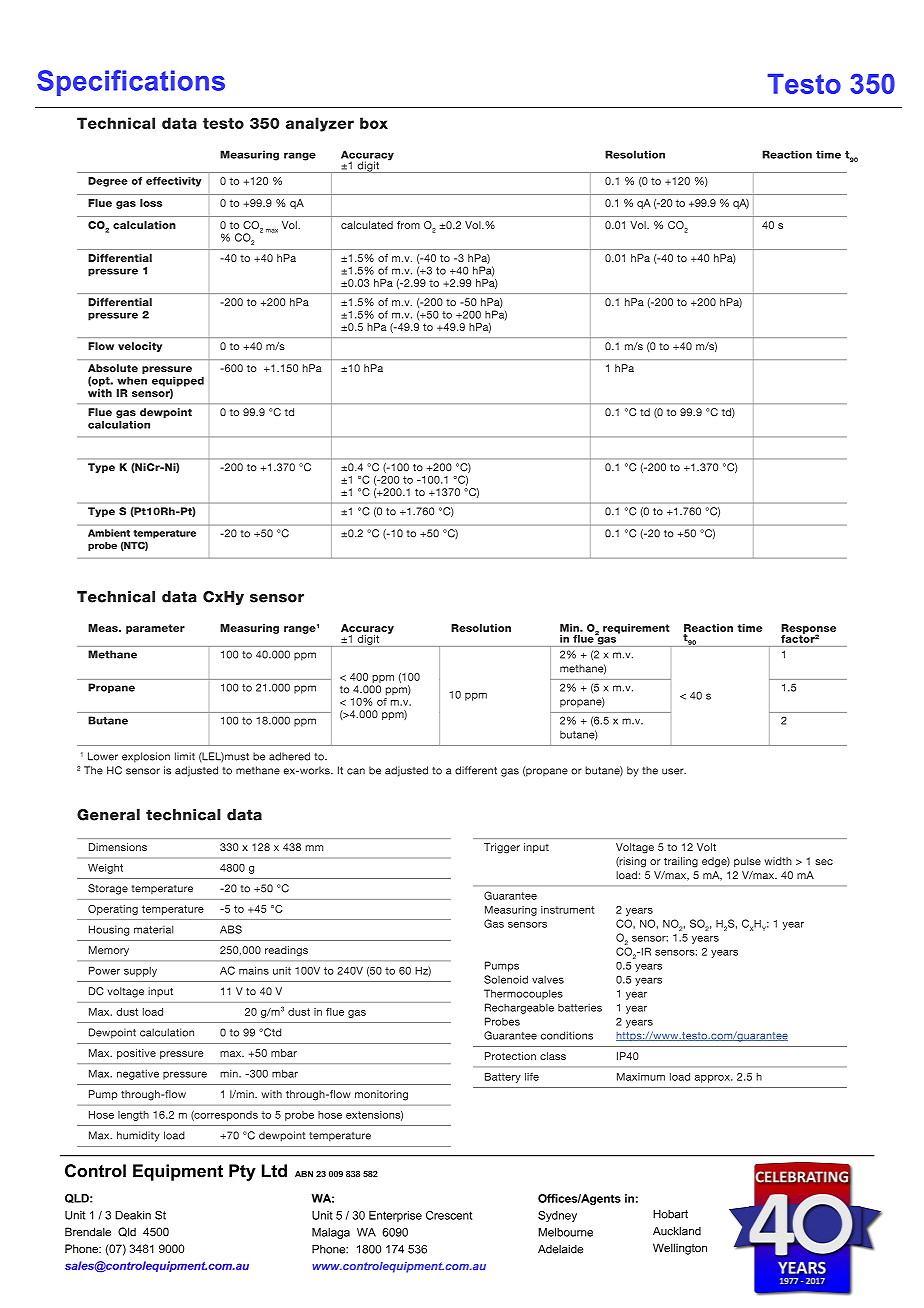  I want to click on Specifications, so click(131, 83).
